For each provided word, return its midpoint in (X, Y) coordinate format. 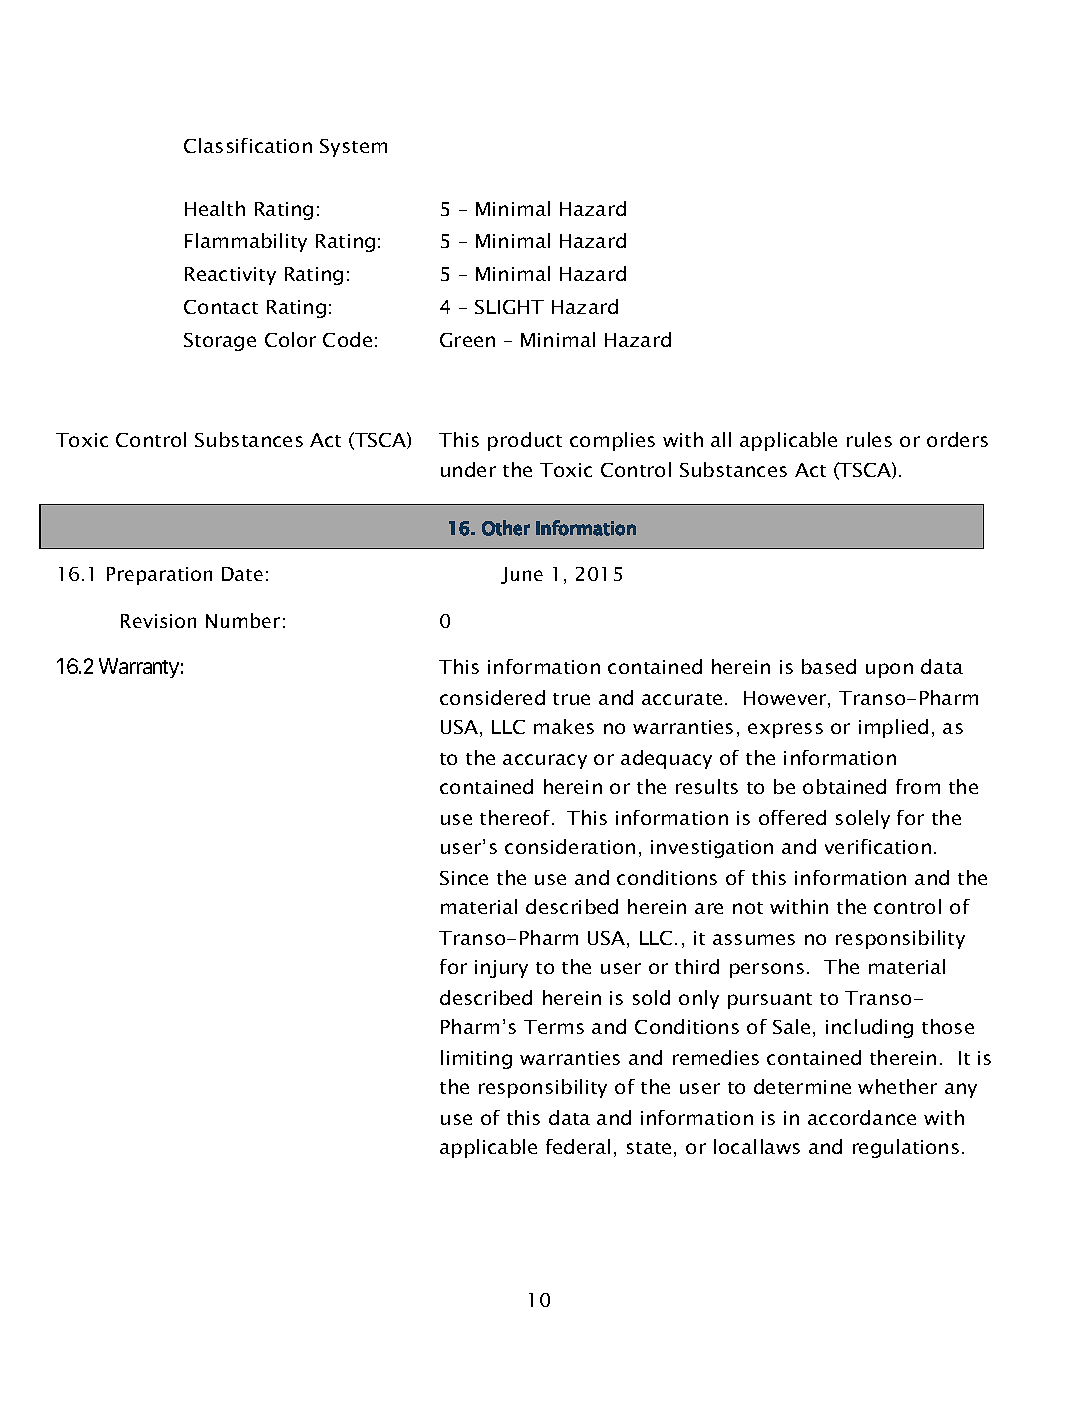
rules (869, 439)
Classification (248, 145)
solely (863, 819)
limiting (476, 1059)
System (353, 148)
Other (506, 528)
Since (464, 878)
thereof (516, 817)
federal (578, 1146)
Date (242, 574)
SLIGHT (509, 307)
